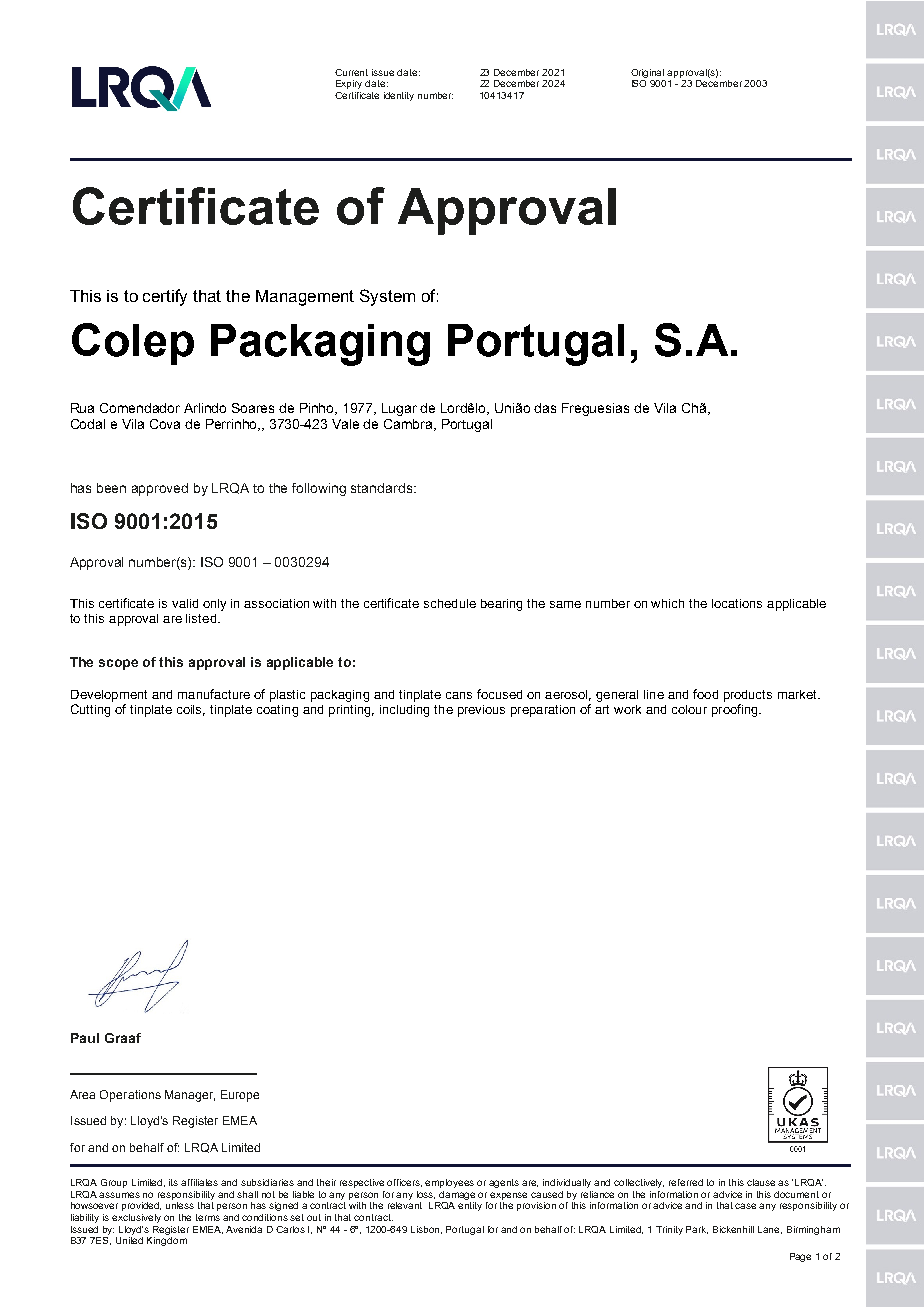 Image resolution: width=924 pixels, height=1308 pixels. Describe the element at coordinates (647, 73) in the image. I see `Original` at that location.
